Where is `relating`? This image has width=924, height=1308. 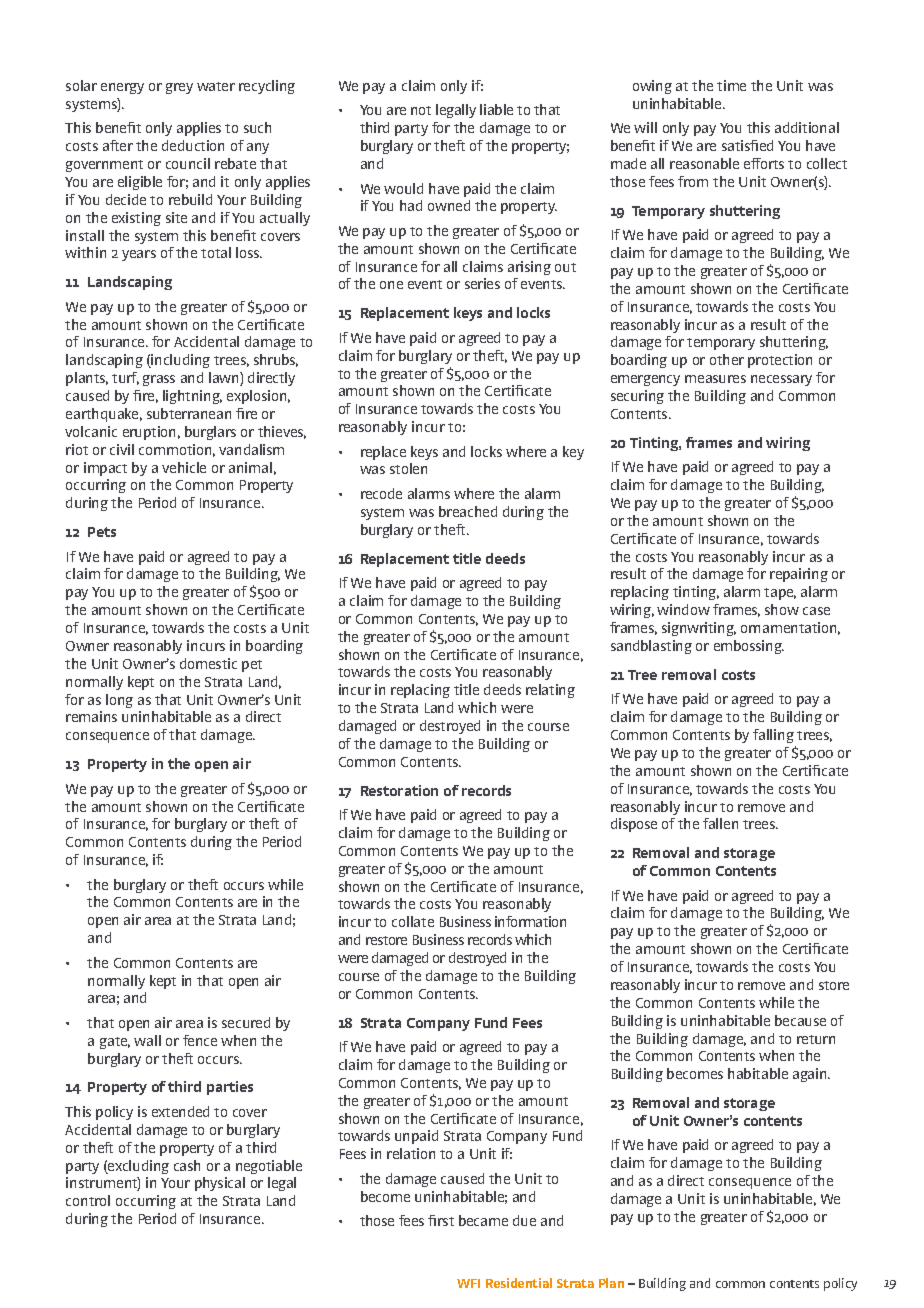 relating is located at coordinates (550, 691).
